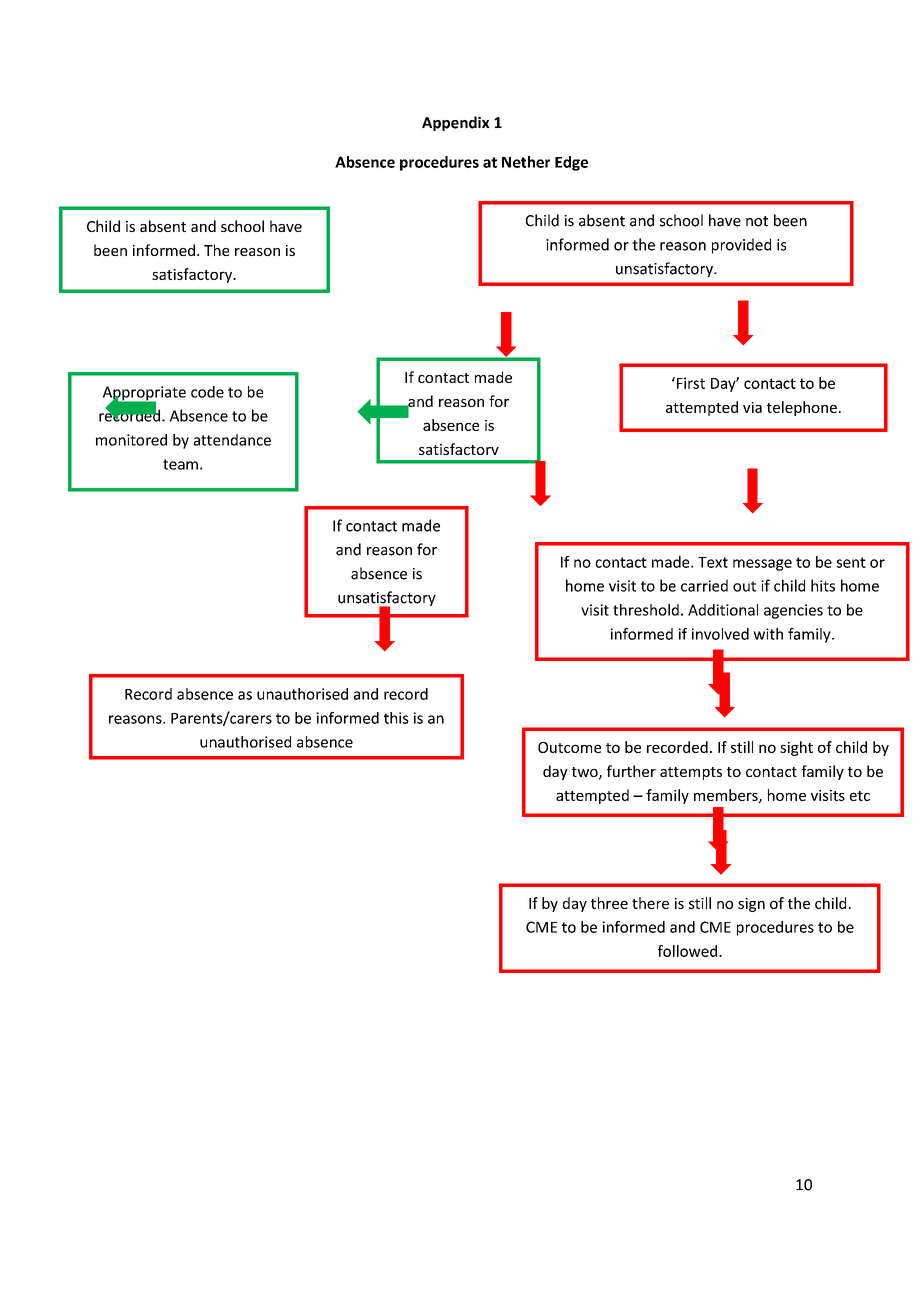 The height and width of the screenshot is (1308, 924). Describe the element at coordinates (752, 407) in the screenshot. I see `via` at that location.
